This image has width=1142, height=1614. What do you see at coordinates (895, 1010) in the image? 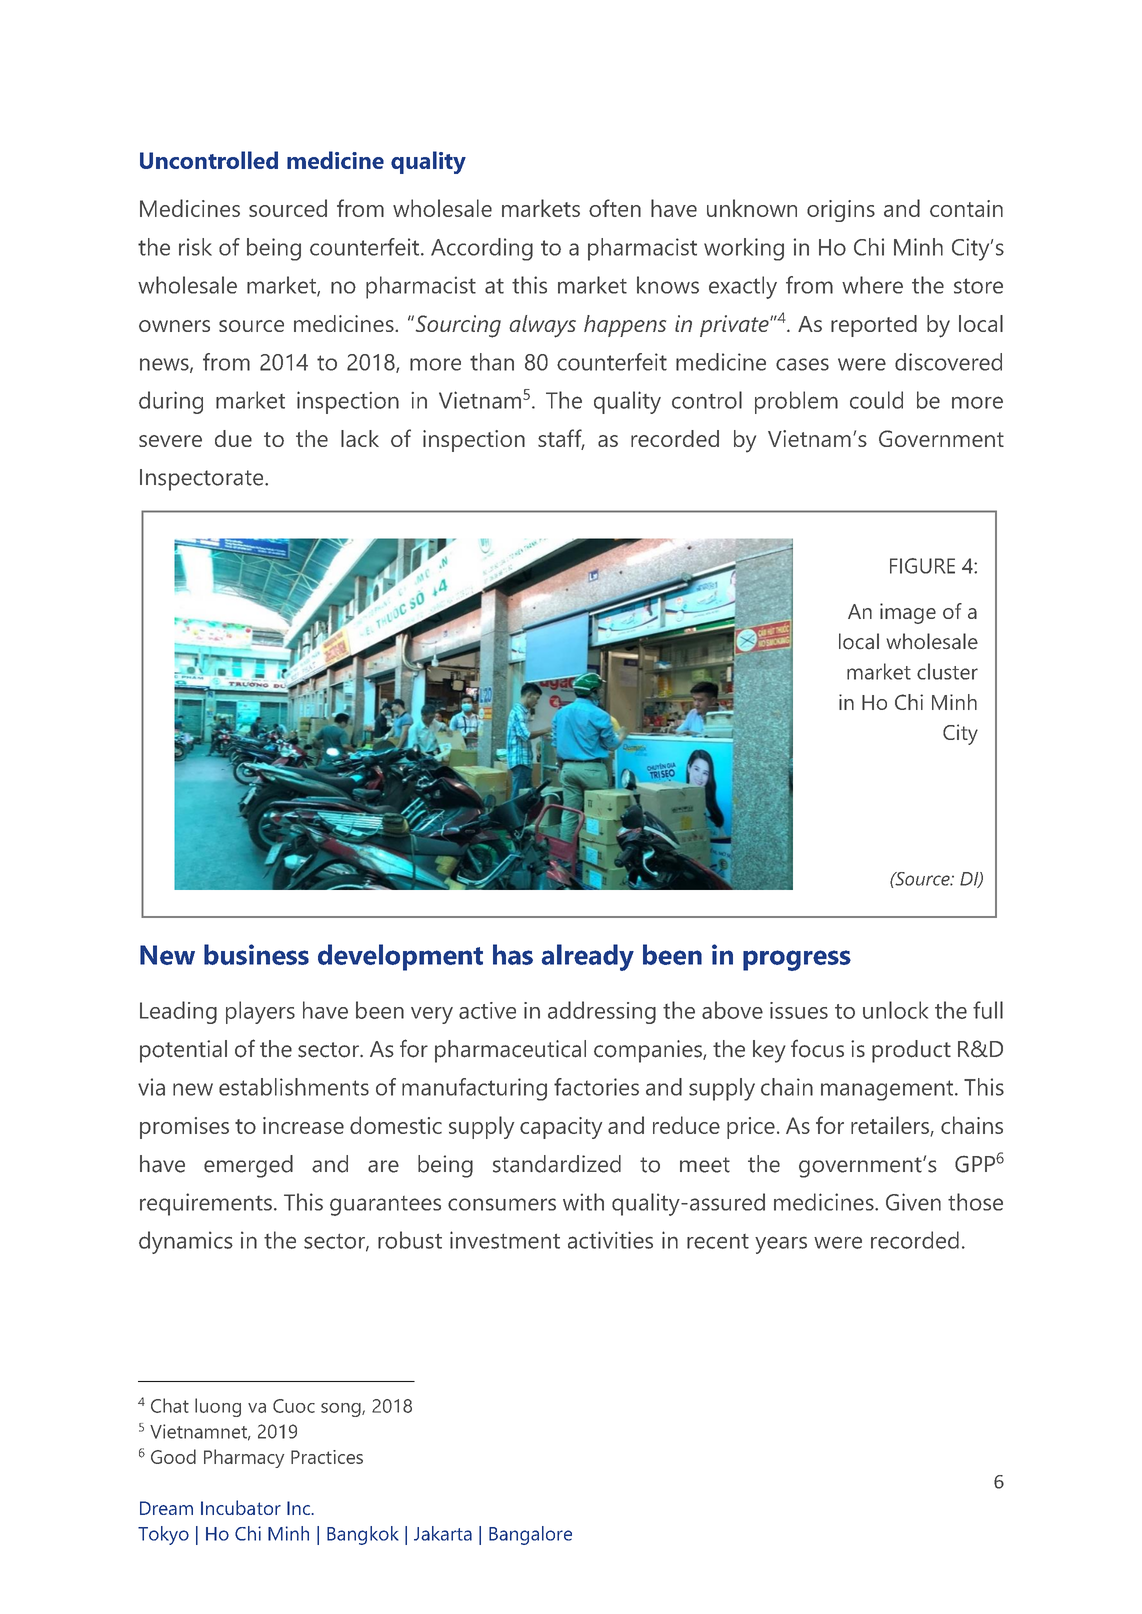
I see `unlock` at bounding box center [895, 1010].
